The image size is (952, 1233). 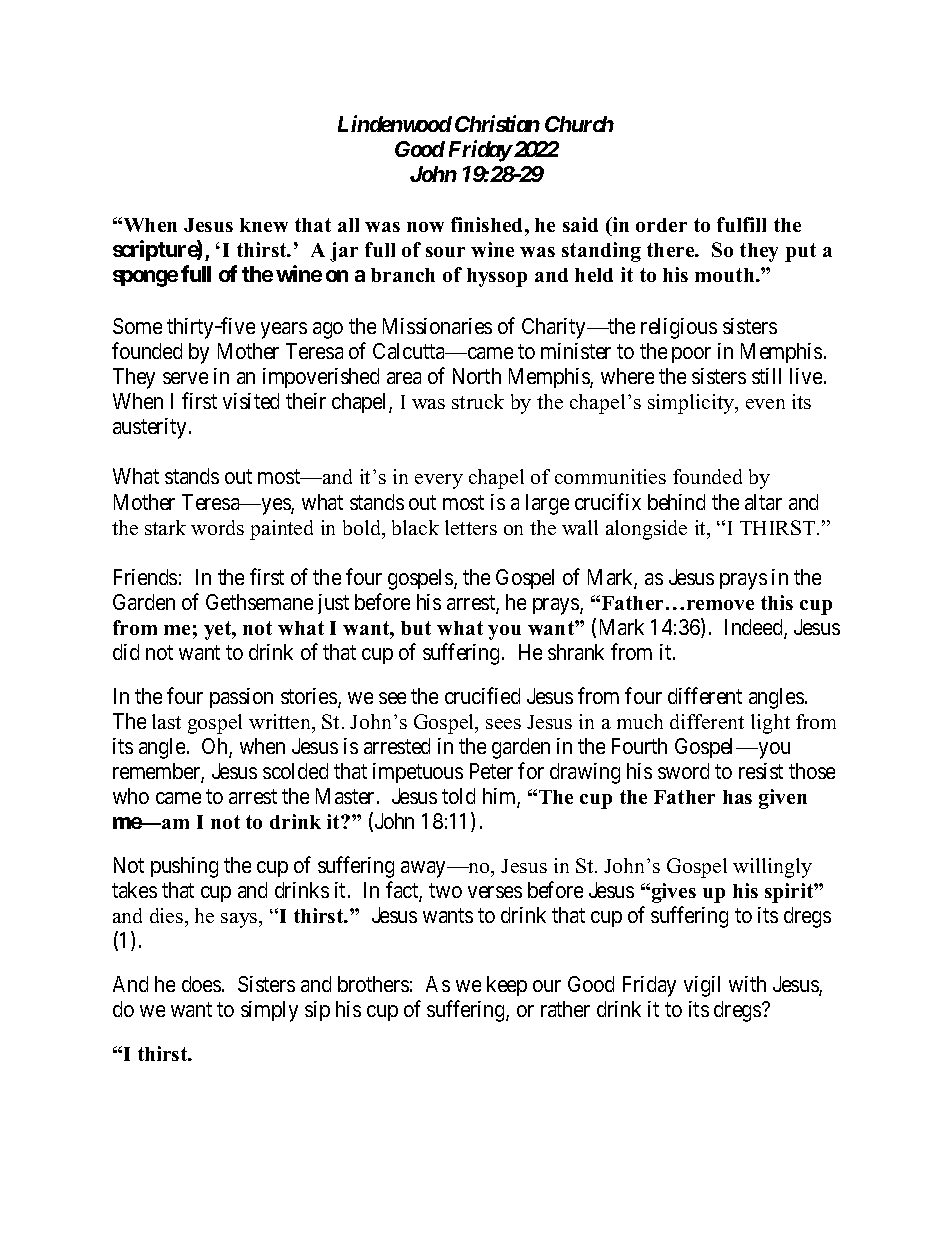 What do you see at coordinates (747, 984) in the screenshot?
I see `with` at bounding box center [747, 984].
